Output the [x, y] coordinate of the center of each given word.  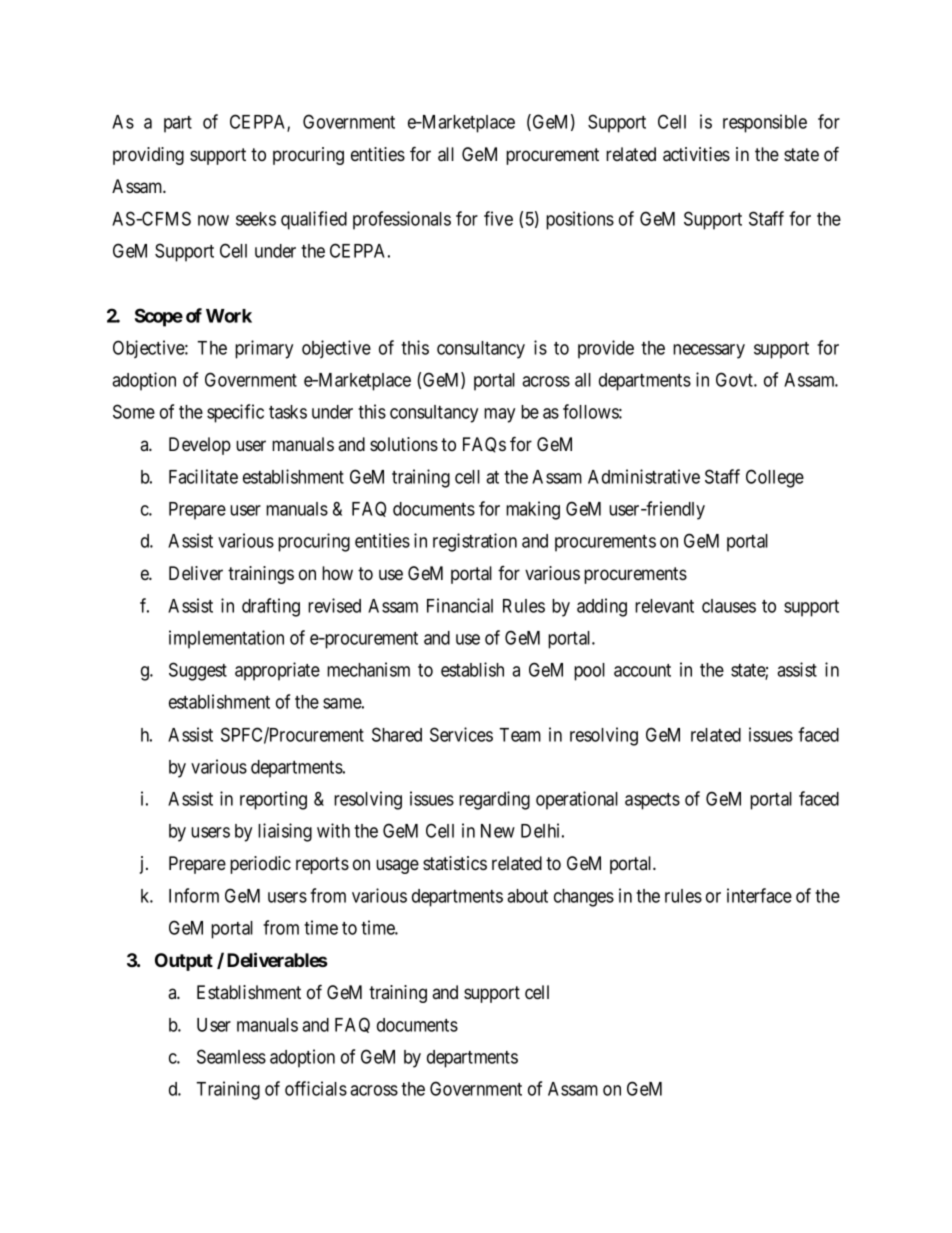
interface [759, 895]
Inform [194, 895]
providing [148, 156]
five [498, 218]
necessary [709, 351]
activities [696, 154]
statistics [455, 863]
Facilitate [203, 476]
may [499, 415]
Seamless [231, 1056]
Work [229, 316]
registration [475, 542]
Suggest [198, 671]
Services [461, 734]
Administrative [644, 476]
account [642, 670]
